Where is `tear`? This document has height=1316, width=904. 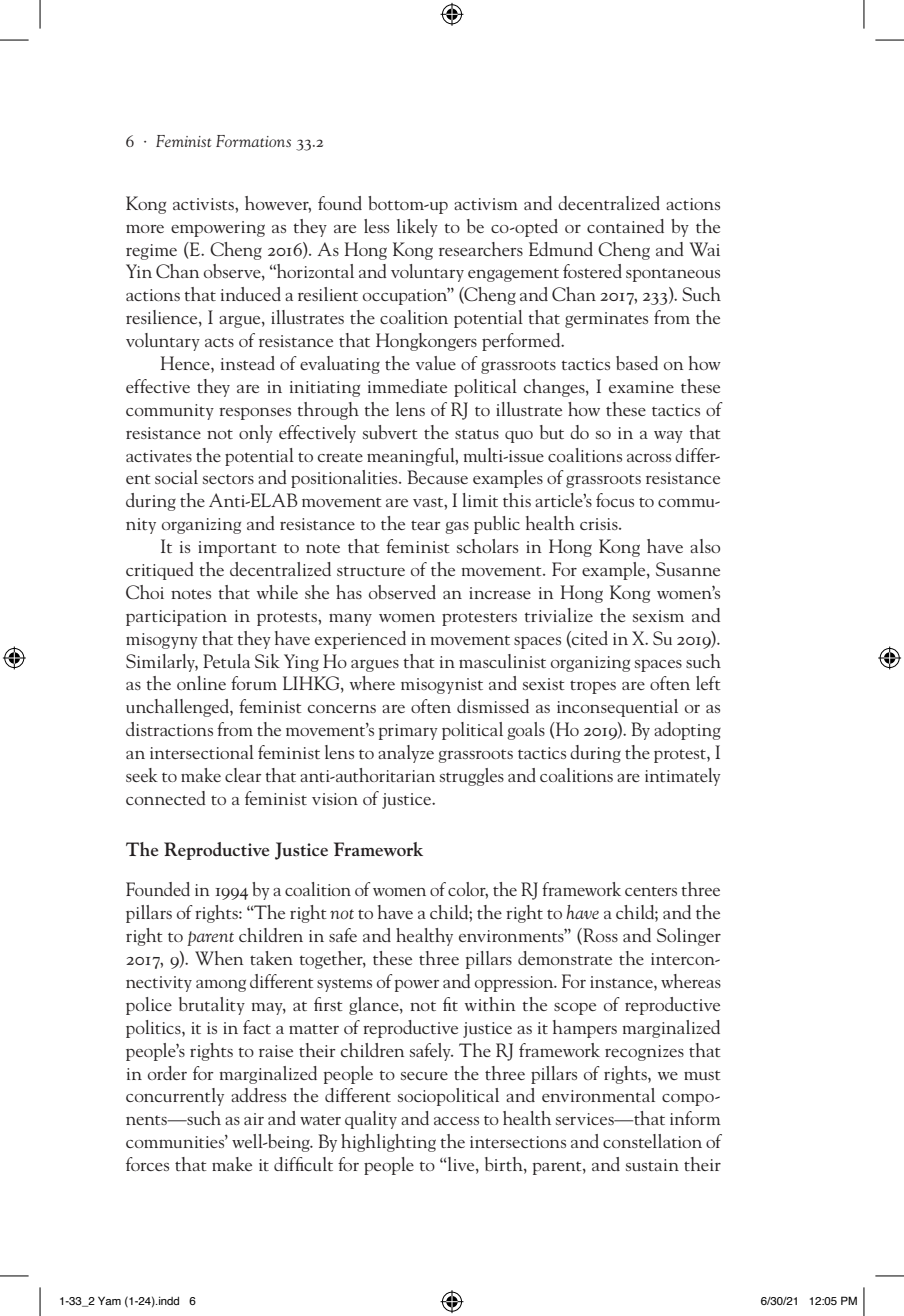 tear is located at coordinates (426, 525).
